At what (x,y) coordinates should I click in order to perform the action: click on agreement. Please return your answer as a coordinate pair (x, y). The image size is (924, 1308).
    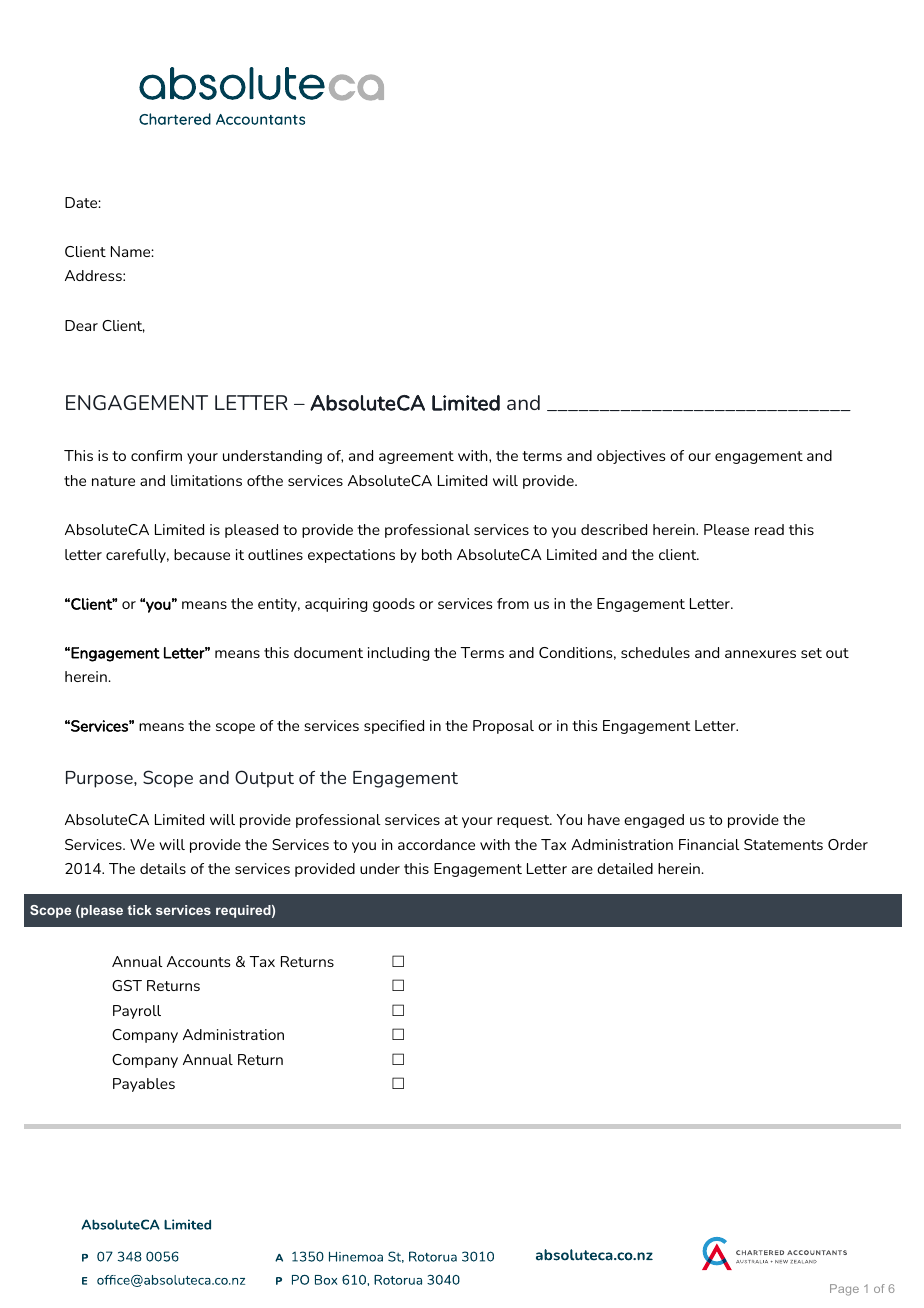
    Looking at the image, I should click on (416, 457).
